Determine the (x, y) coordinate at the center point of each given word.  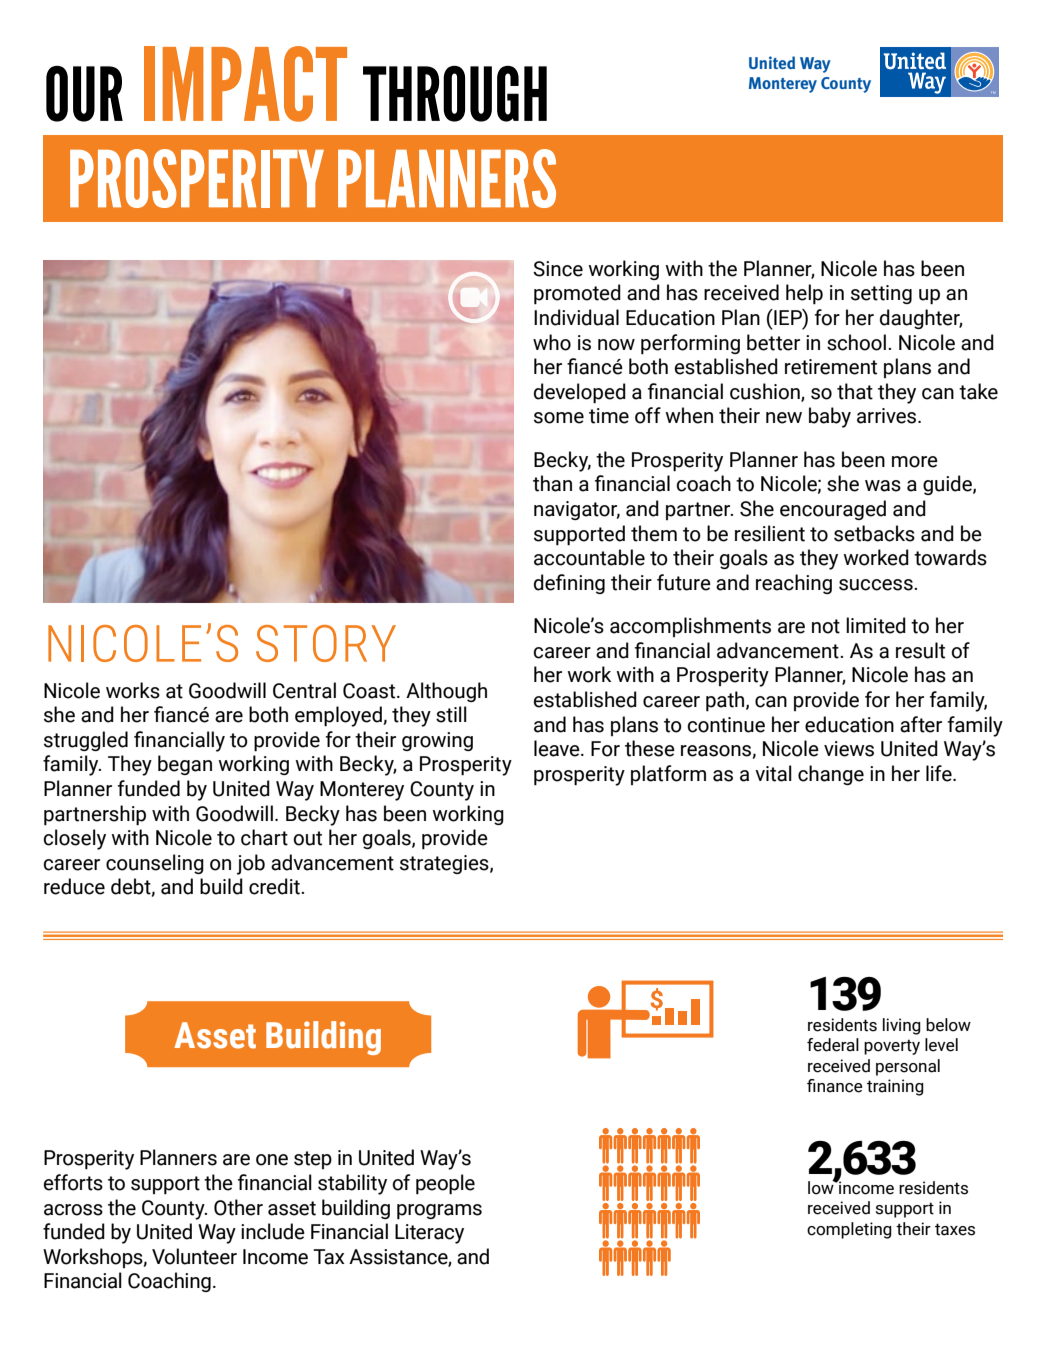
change (831, 775)
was (883, 486)
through (455, 94)
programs (439, 1211)
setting (881, 294)
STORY (326, 643)
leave (558, 748)
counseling (155, 864)
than (552, 483)
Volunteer (194, 1256)
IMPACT (245, 84)
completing (849, 1230)
